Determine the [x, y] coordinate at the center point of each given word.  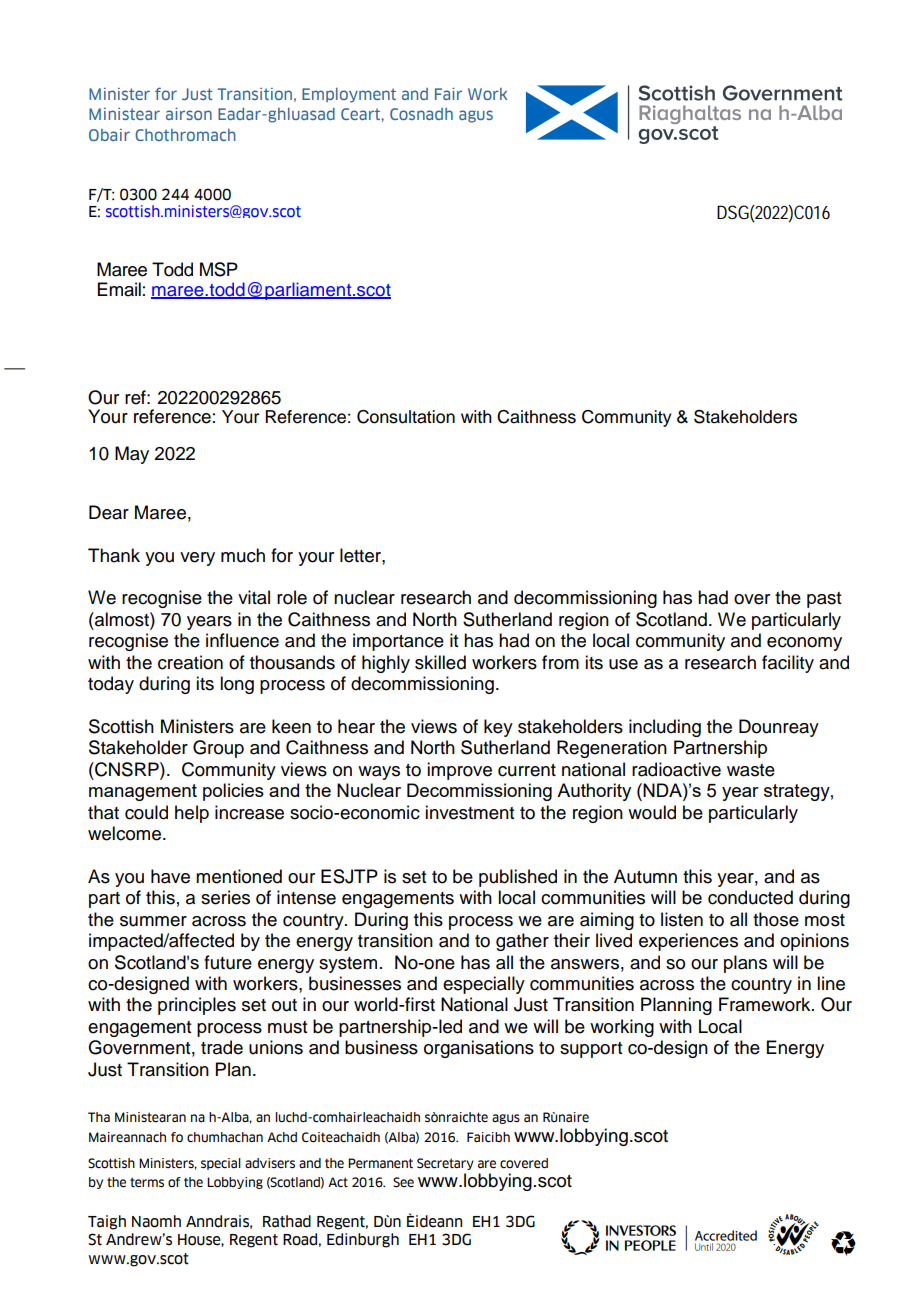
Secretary [445, 1164]
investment [469, 812]
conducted [750, 897]
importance [398, 642]
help [192, 814]
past [824, 600]
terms [147, 1182]
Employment [349, 95]
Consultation [406, 417]
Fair [448, 94]
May [132, 455]
